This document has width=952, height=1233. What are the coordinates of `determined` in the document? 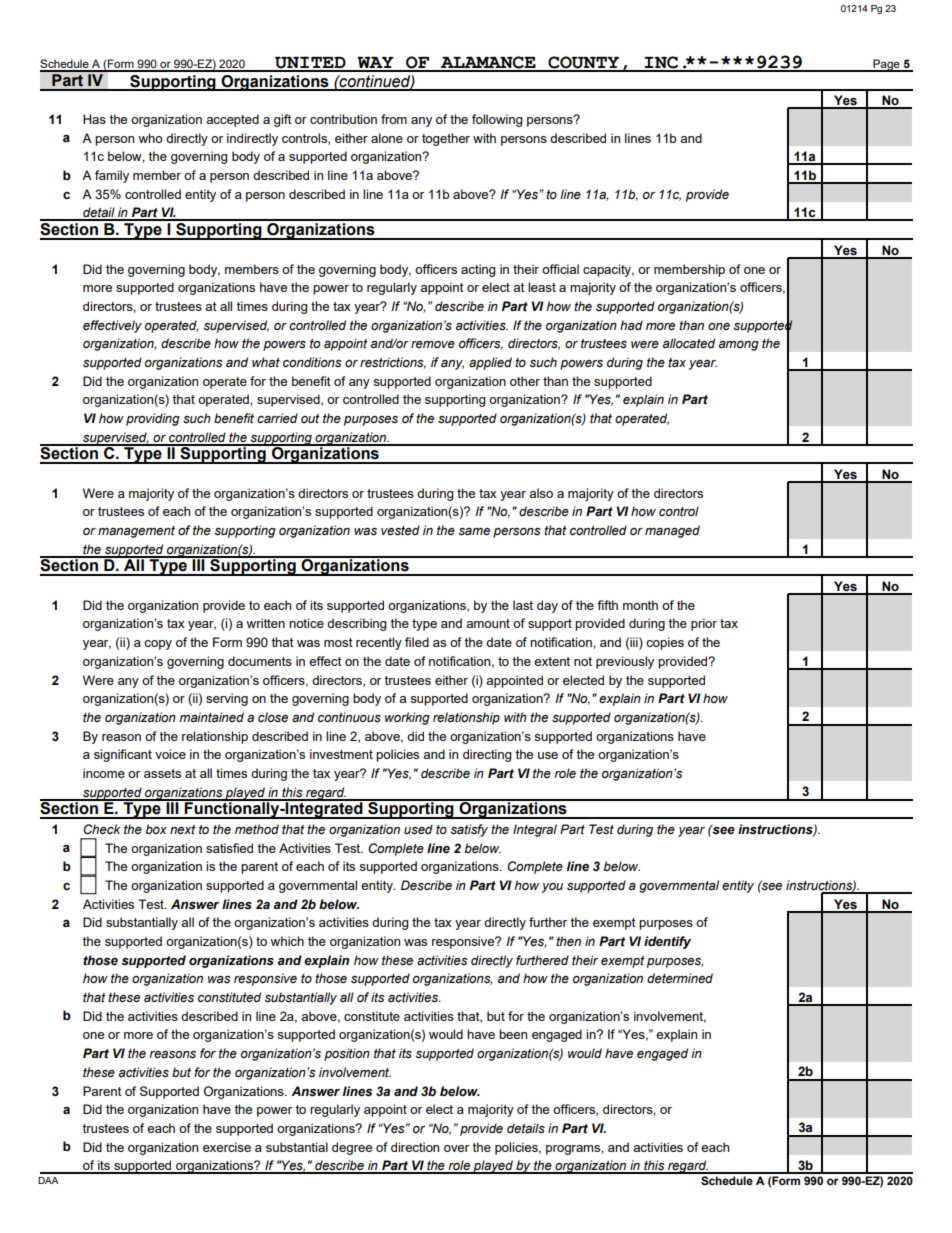 It's located at (680, 978).
